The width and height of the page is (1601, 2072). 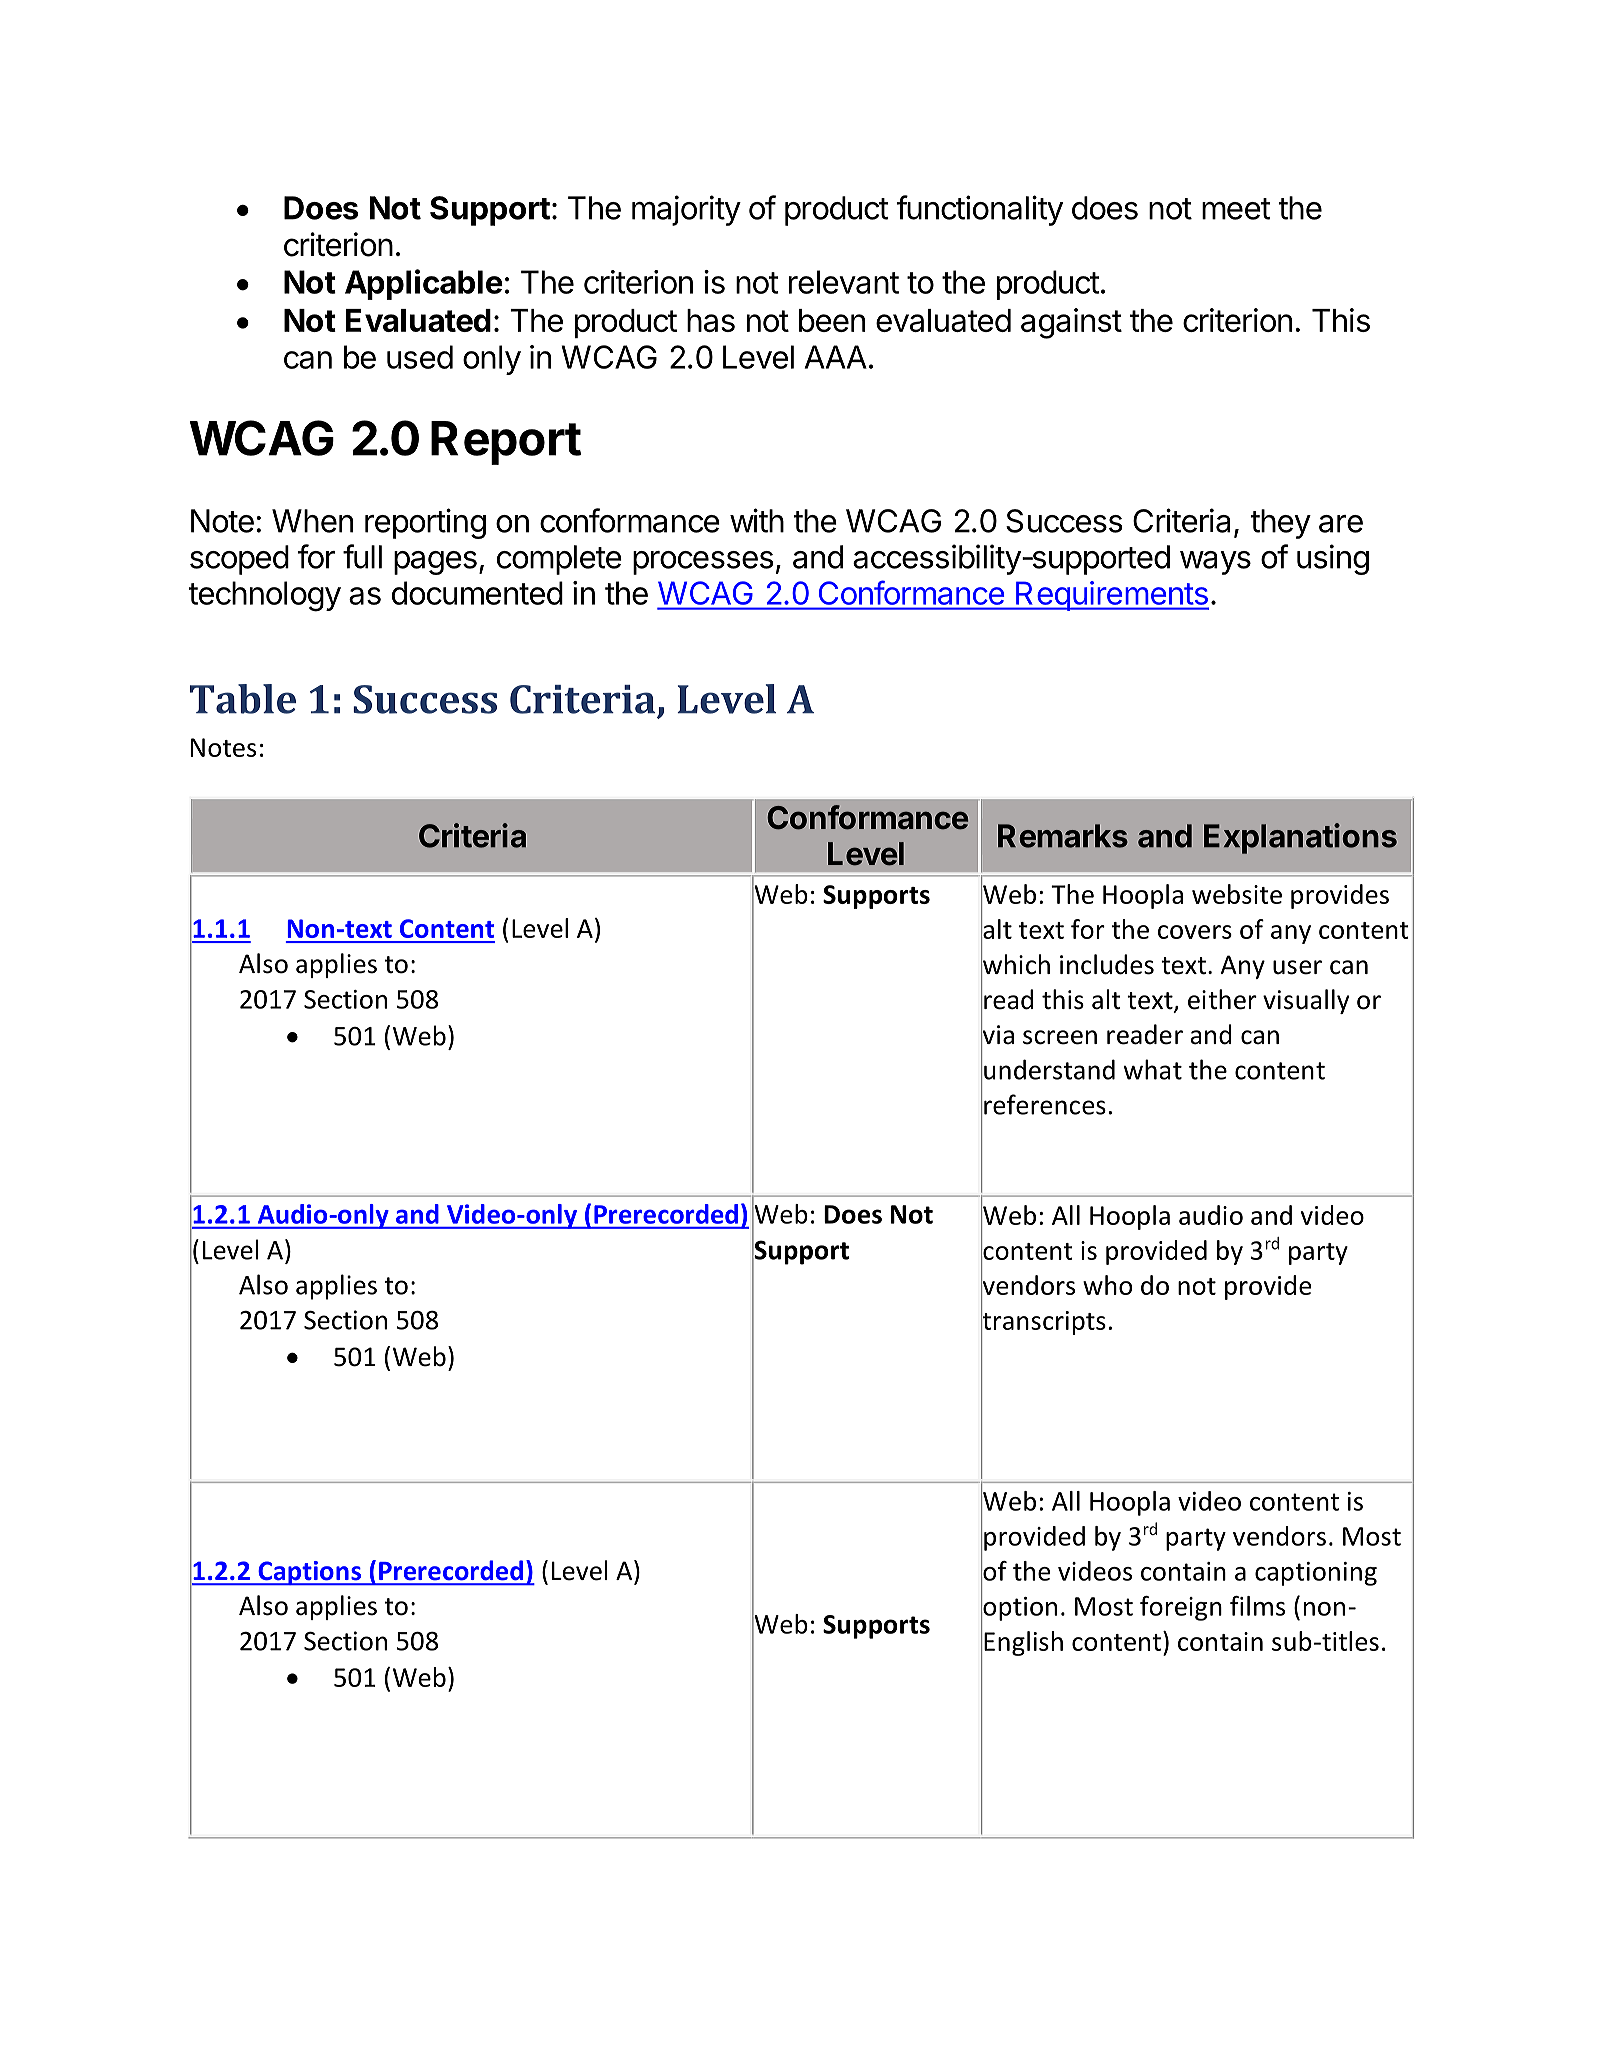 What do you see at coordinates (1257, 1606) in the page?
I see `films` at bounding box center [1257, 1606].
